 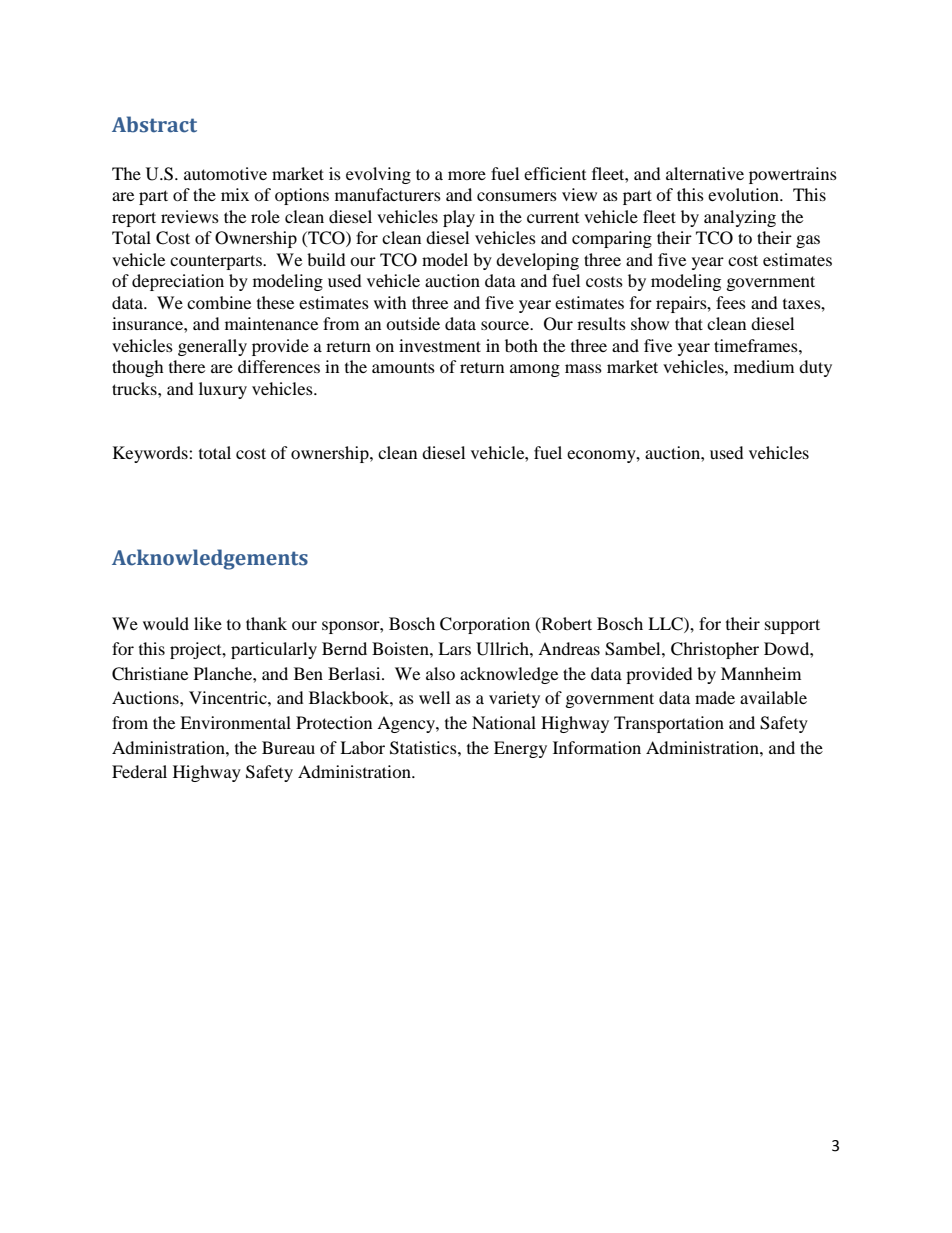 I want to click on Environmental, so click(x=235, y=722).
